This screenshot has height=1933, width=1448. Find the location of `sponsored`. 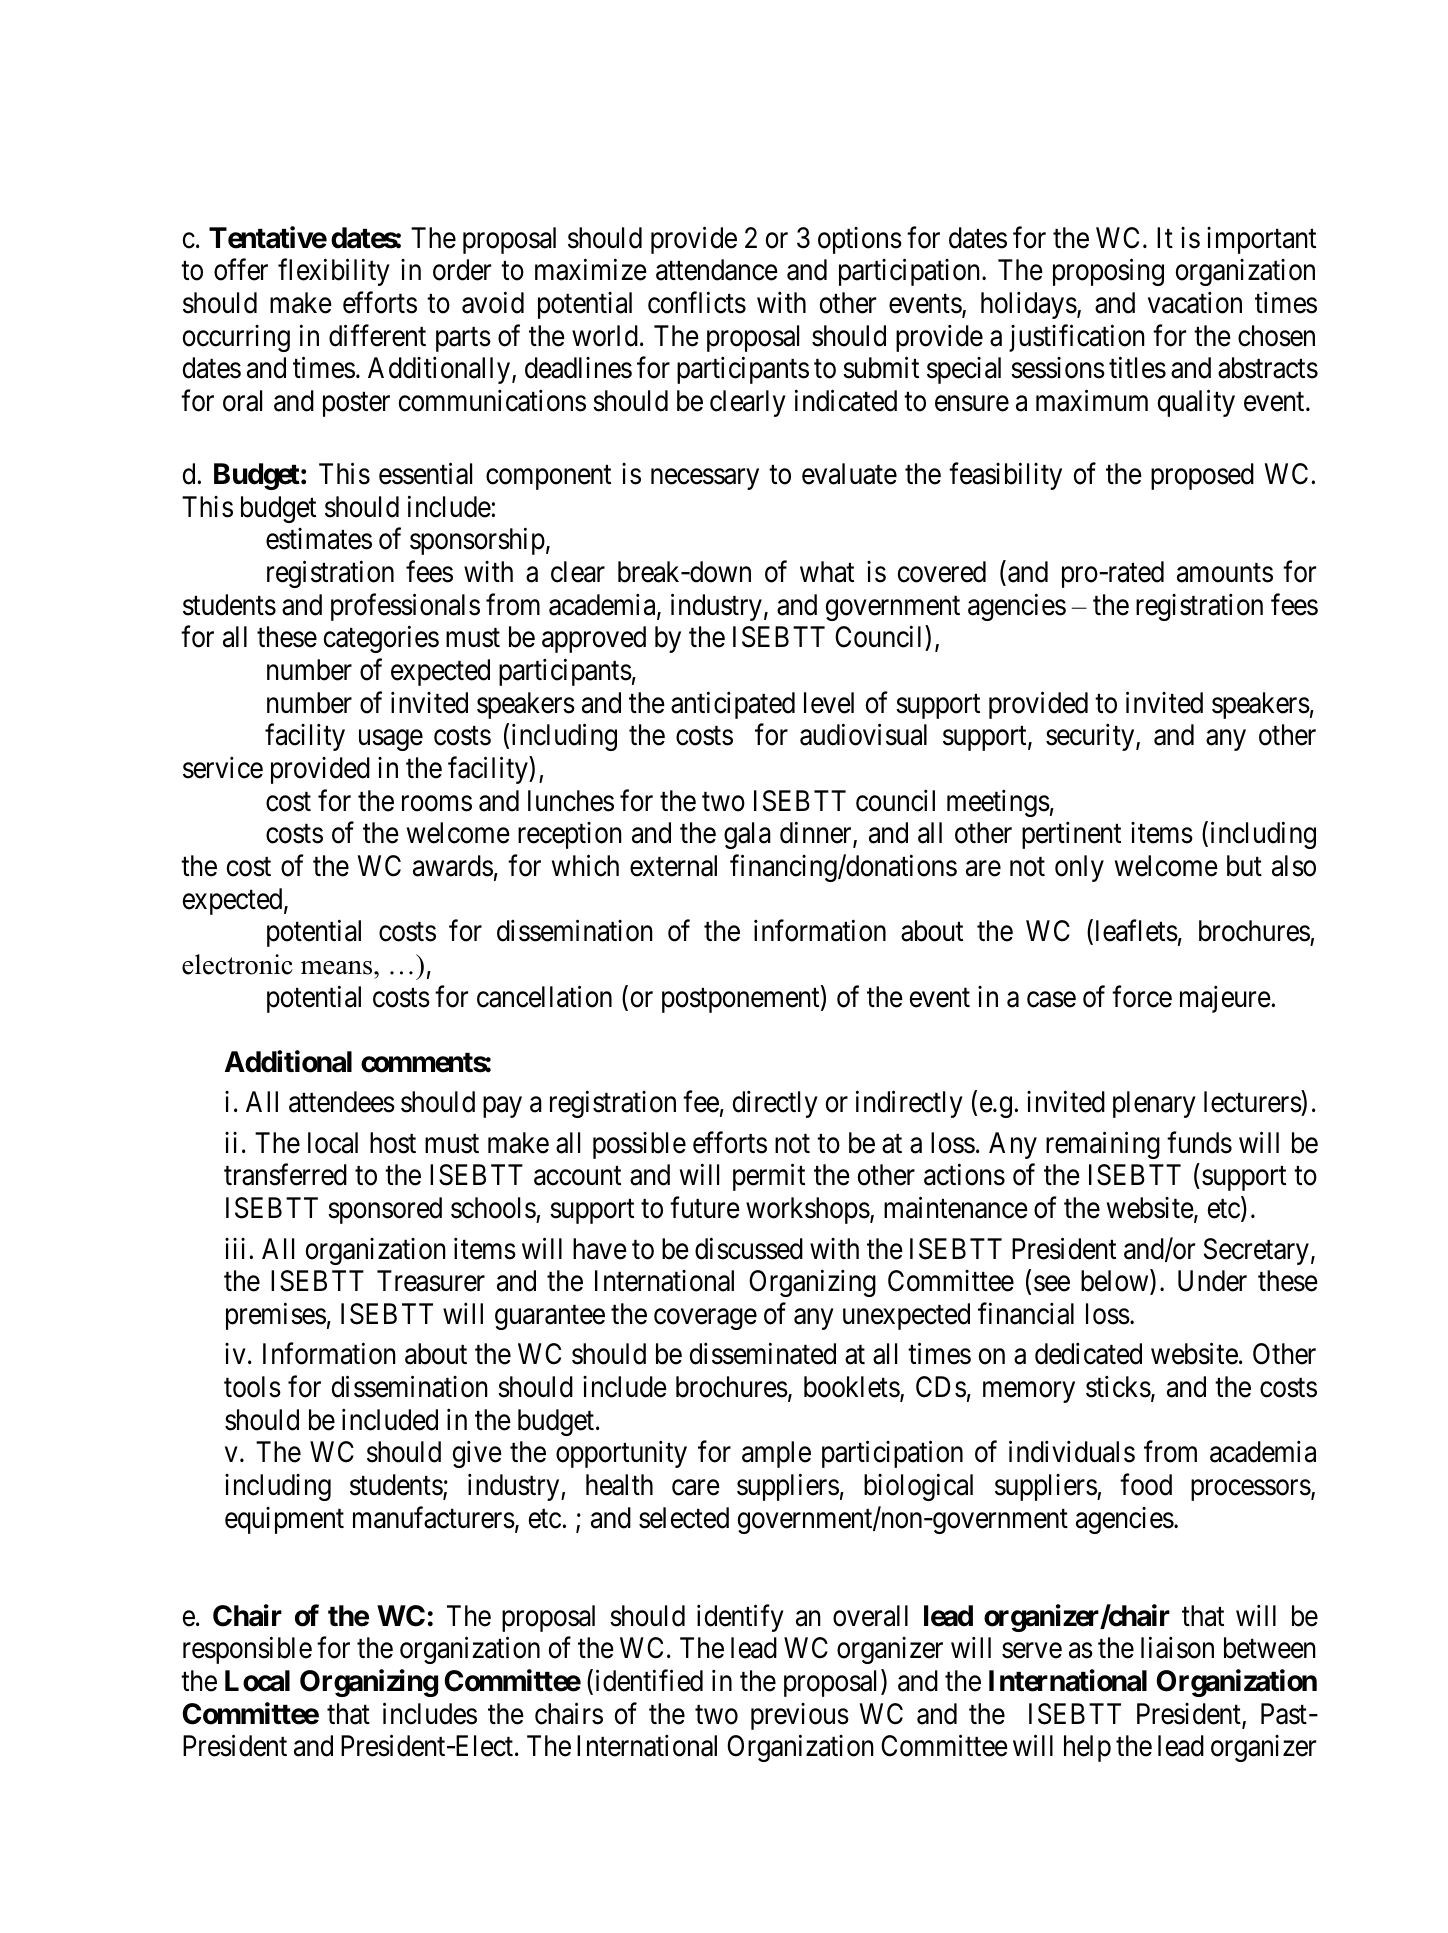

sponsored is located at coordinates (385, 1210).
